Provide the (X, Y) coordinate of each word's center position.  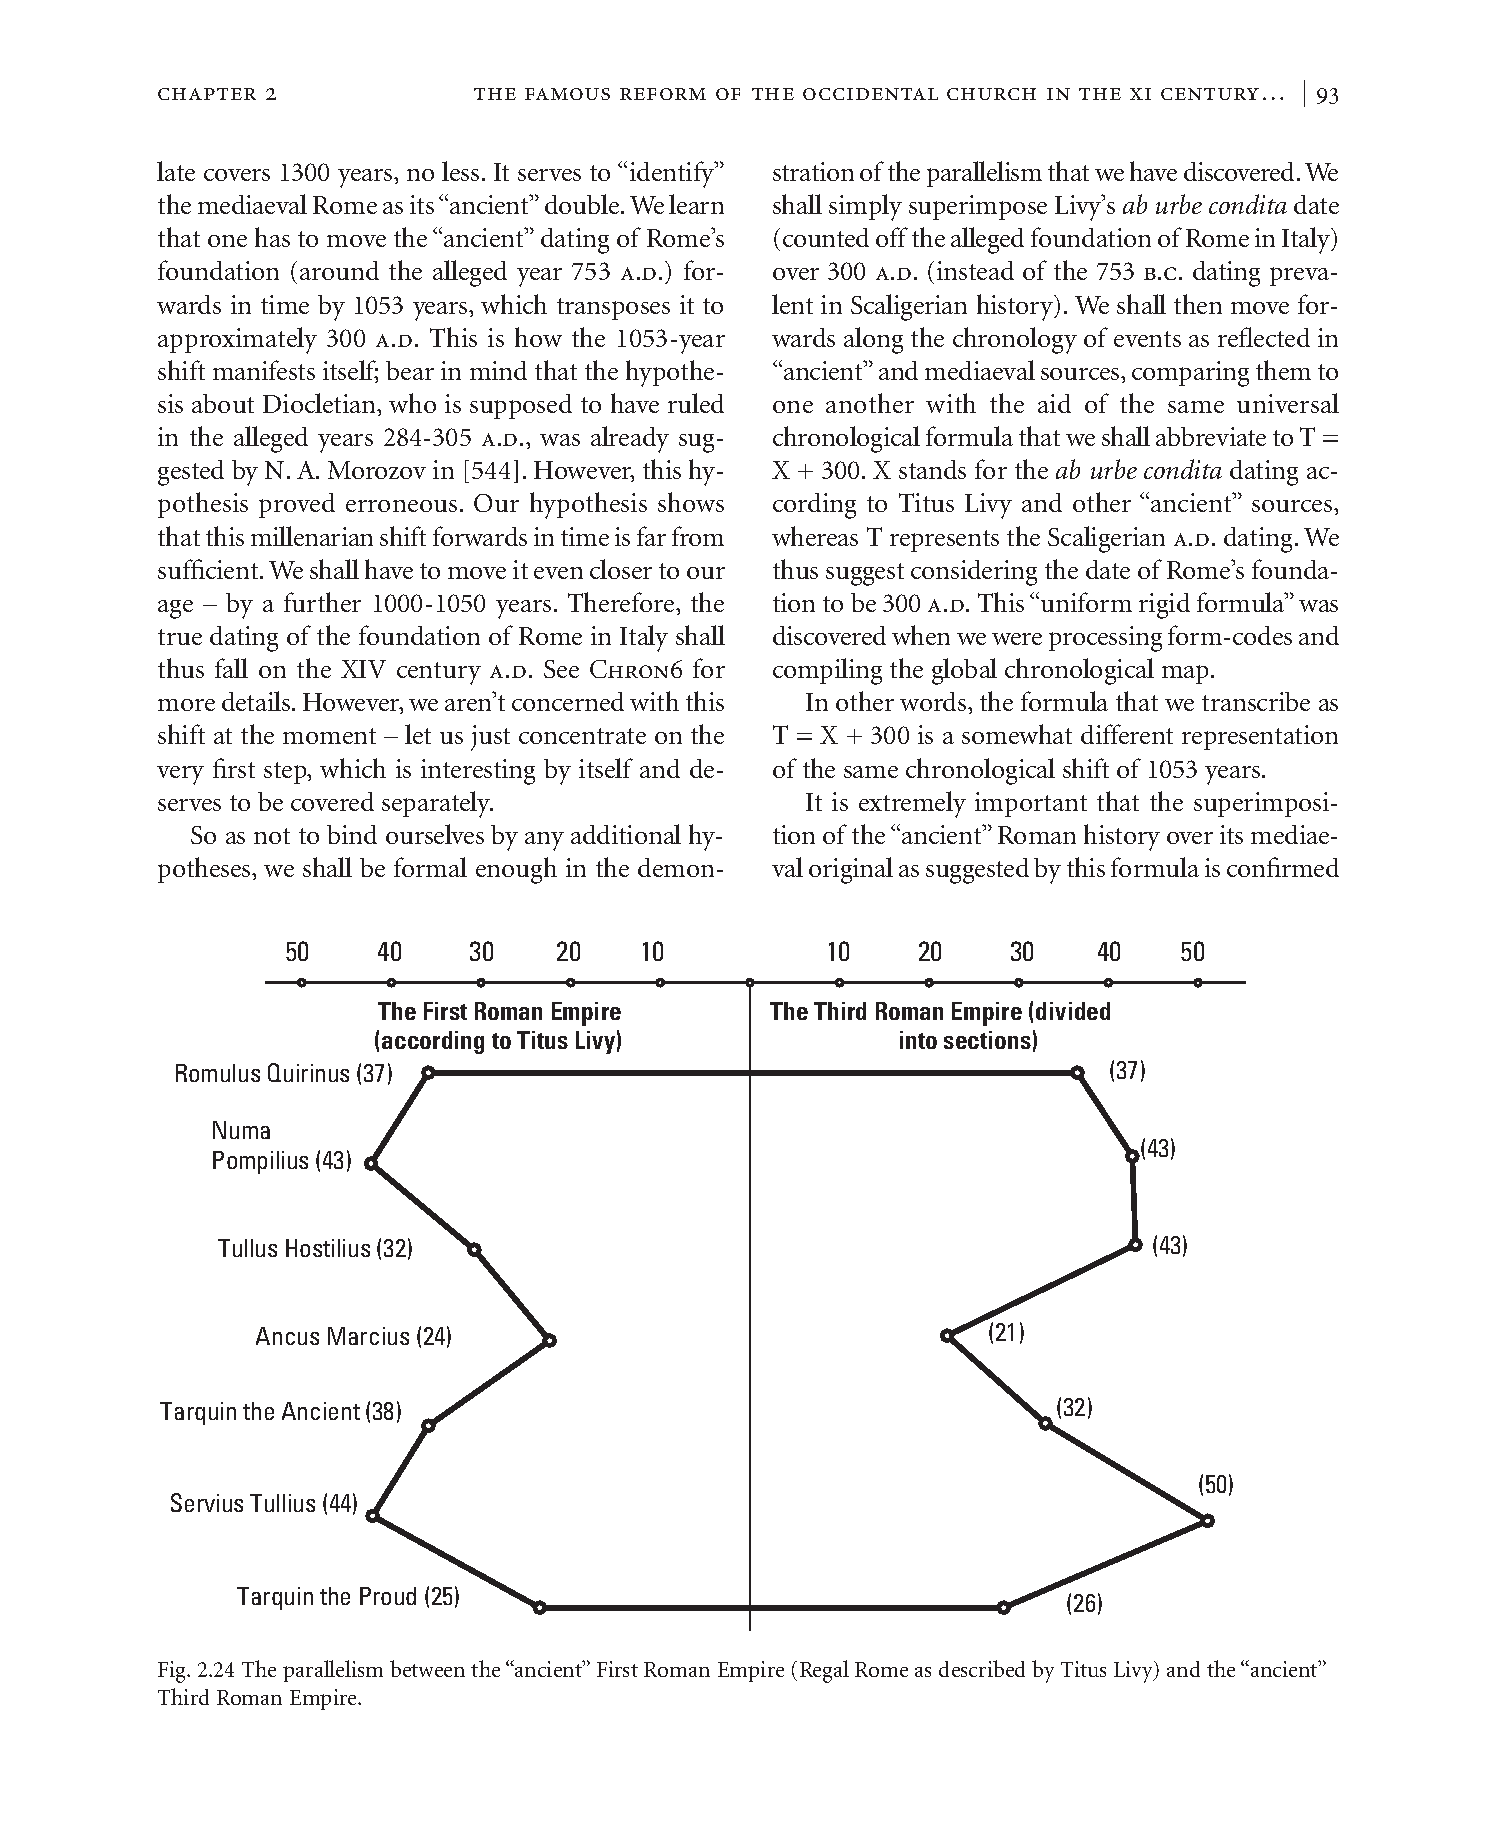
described (982, 1668)
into (918, 1040)
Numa (241, 1130)
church (991, 94)
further (322, 602)
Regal (824, 1671)
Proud (388, 1596)
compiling (827, 671)
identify (673, 174)
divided (1073, 1011)
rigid (1164, 606)
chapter (207, 94)
